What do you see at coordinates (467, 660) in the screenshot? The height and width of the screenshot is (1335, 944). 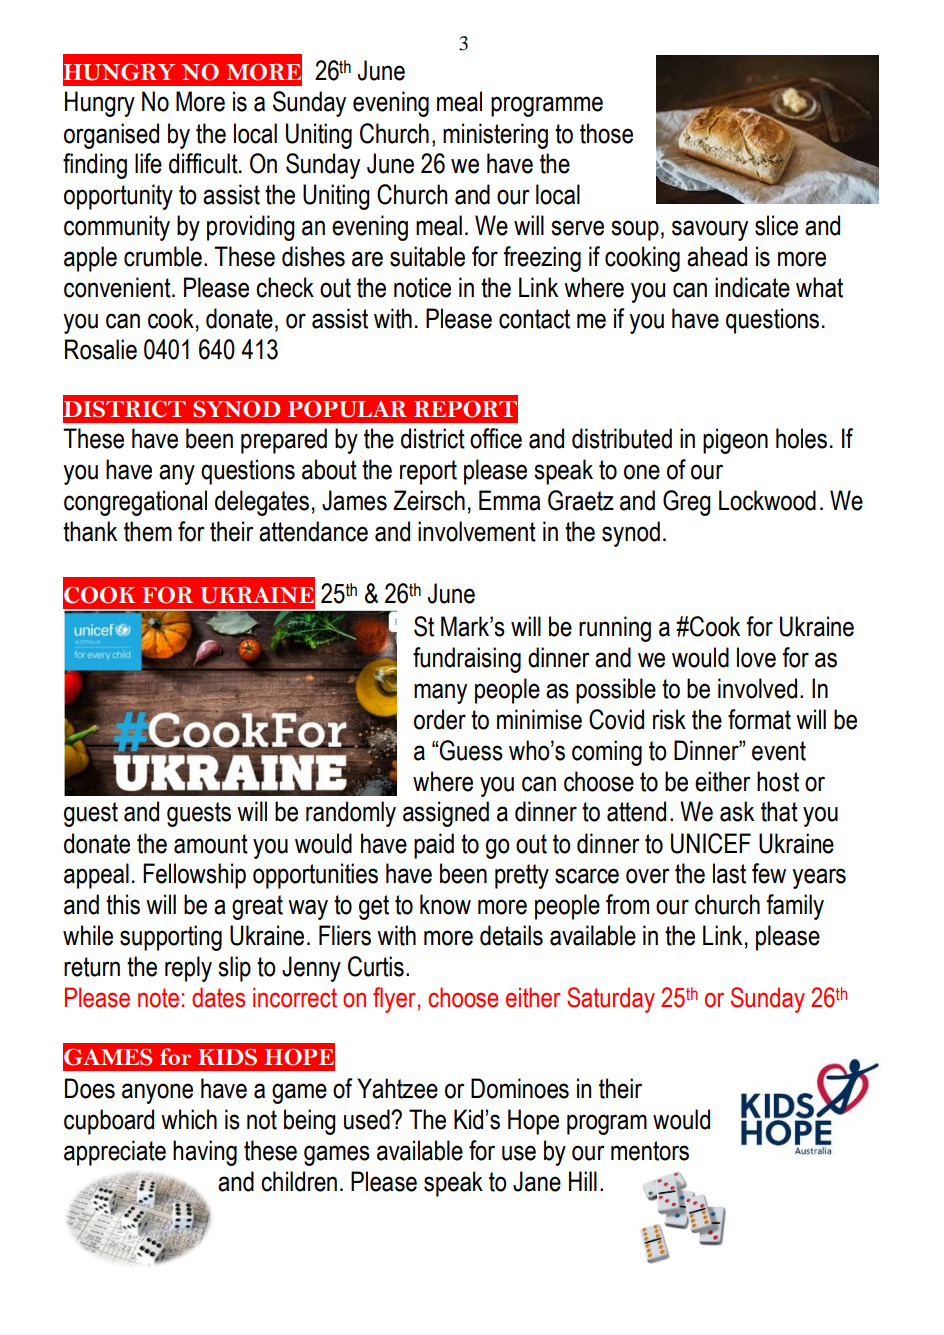 I see `fundraising` at bounding box center [467, 660].
